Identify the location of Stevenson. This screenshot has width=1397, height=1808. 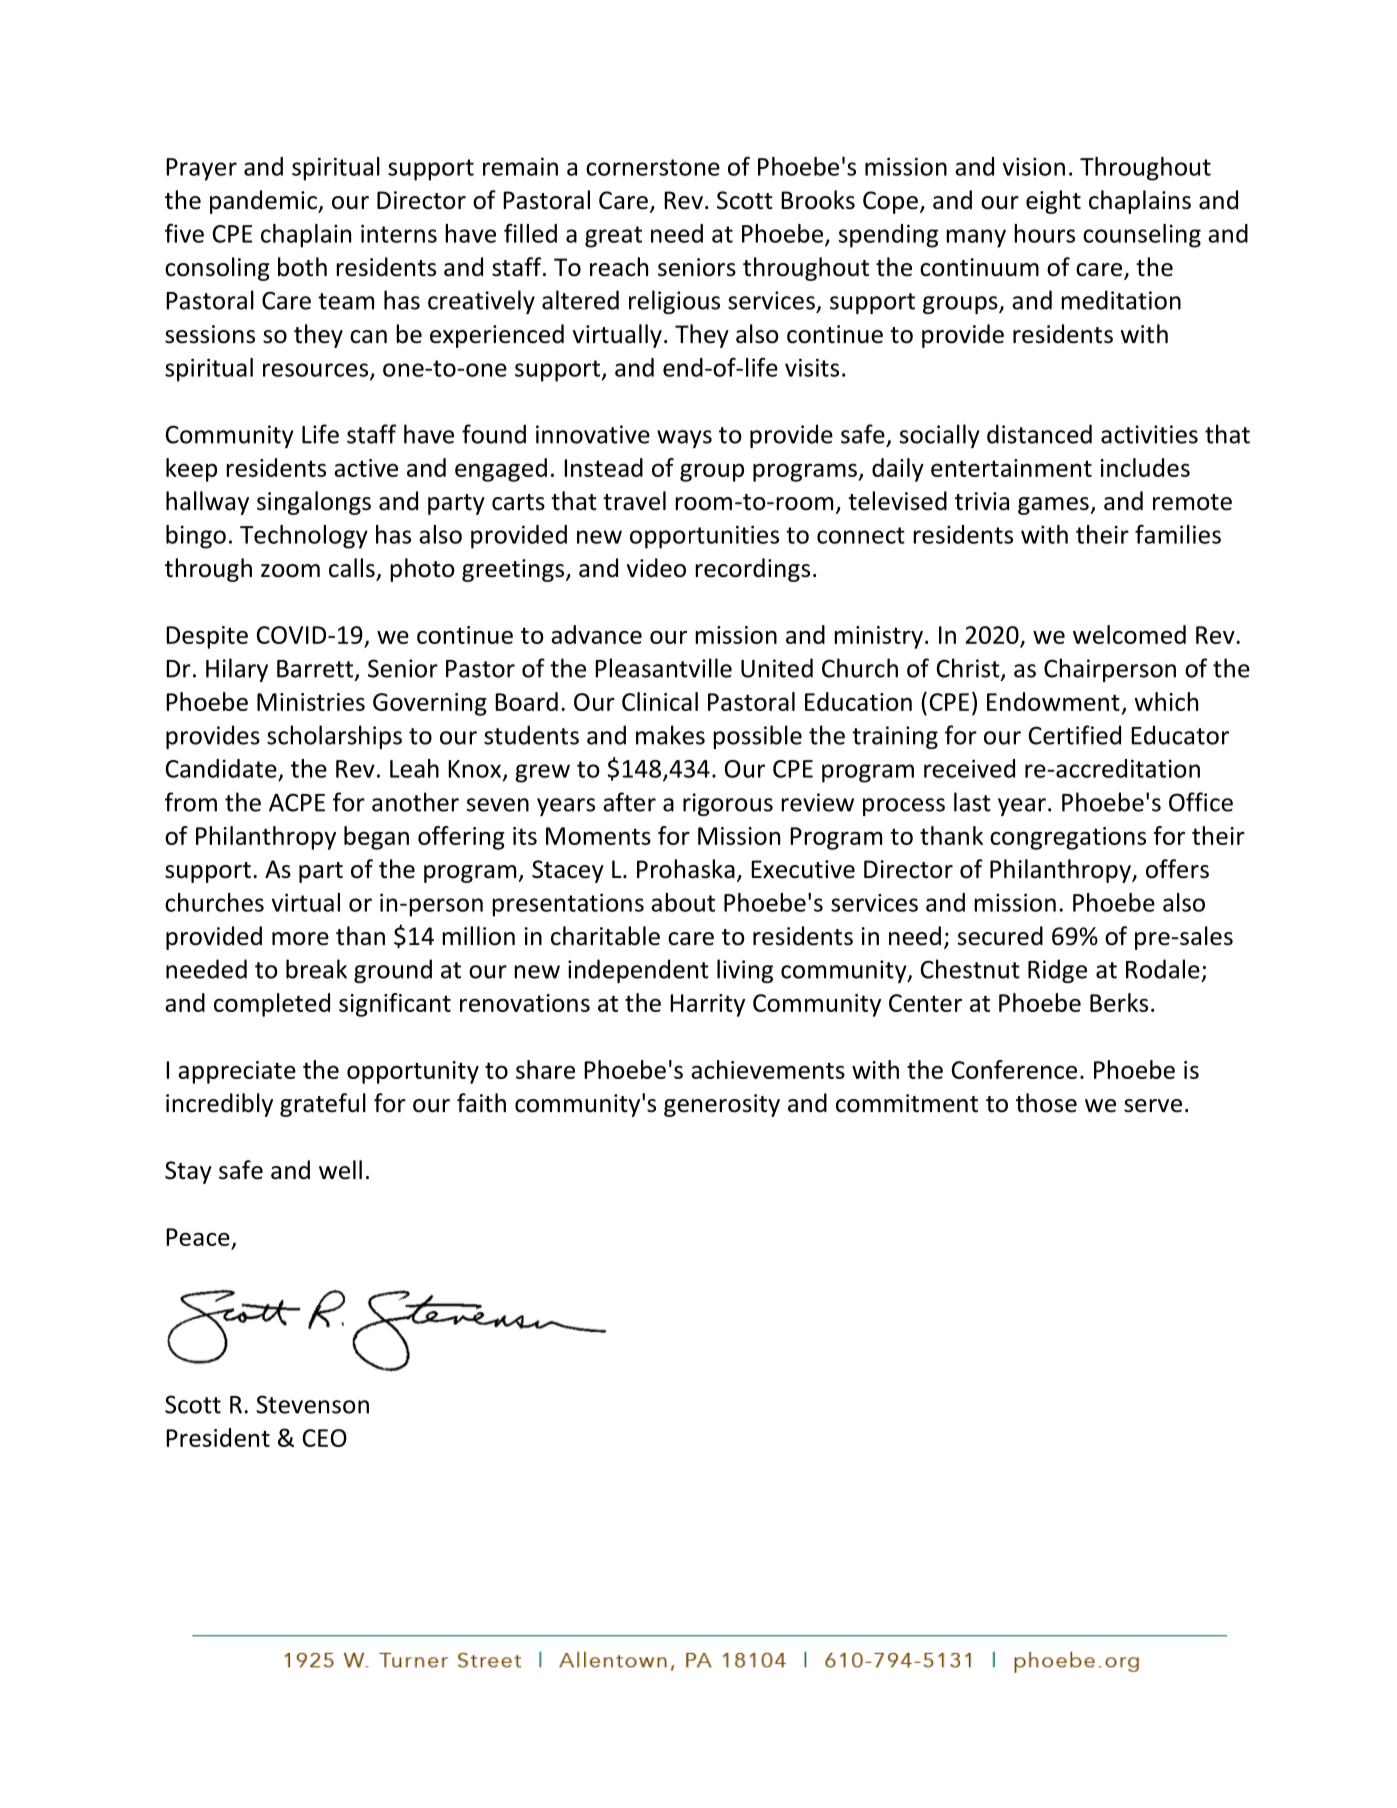
(312, 1404).
